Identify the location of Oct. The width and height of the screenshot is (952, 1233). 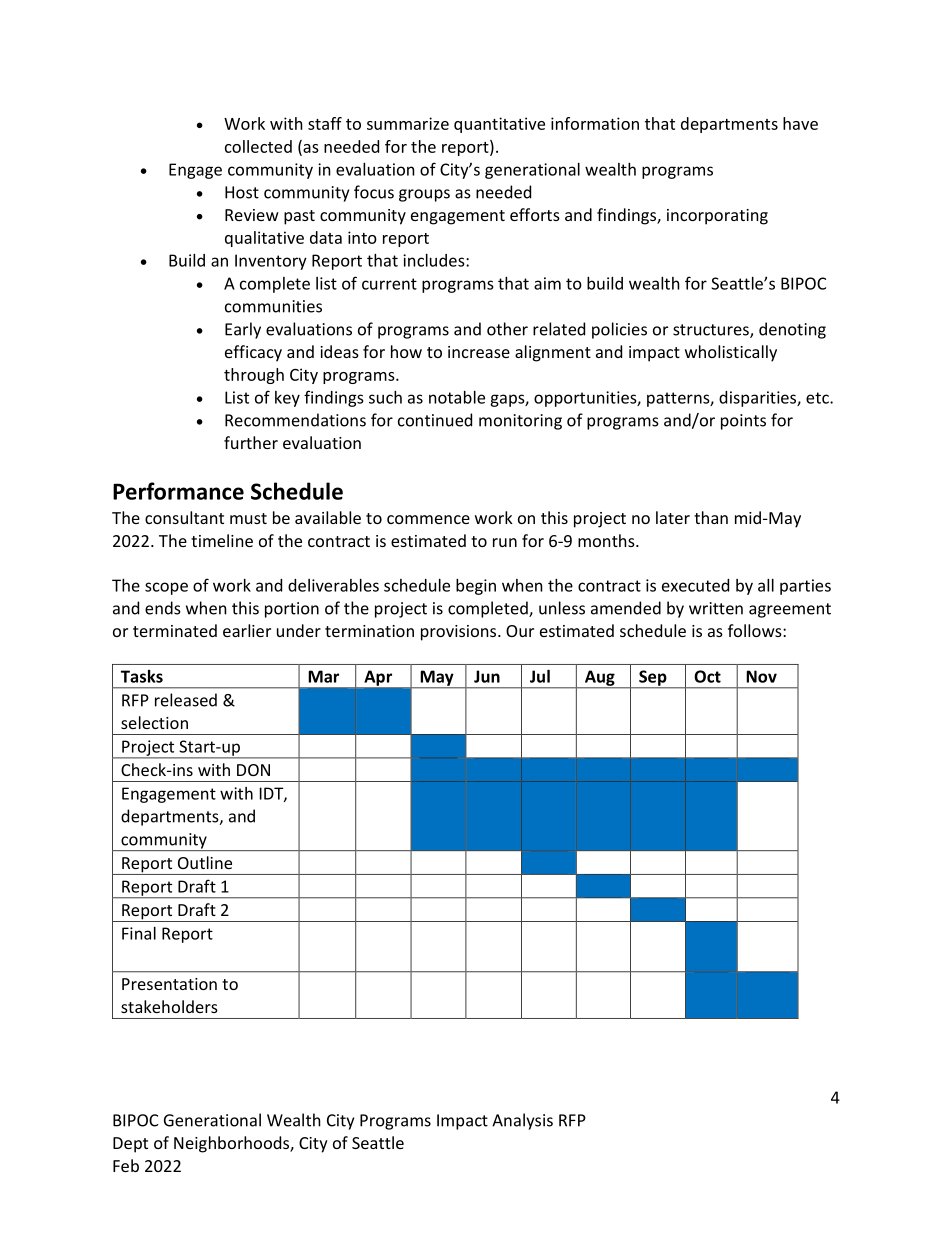
(707, 676).
